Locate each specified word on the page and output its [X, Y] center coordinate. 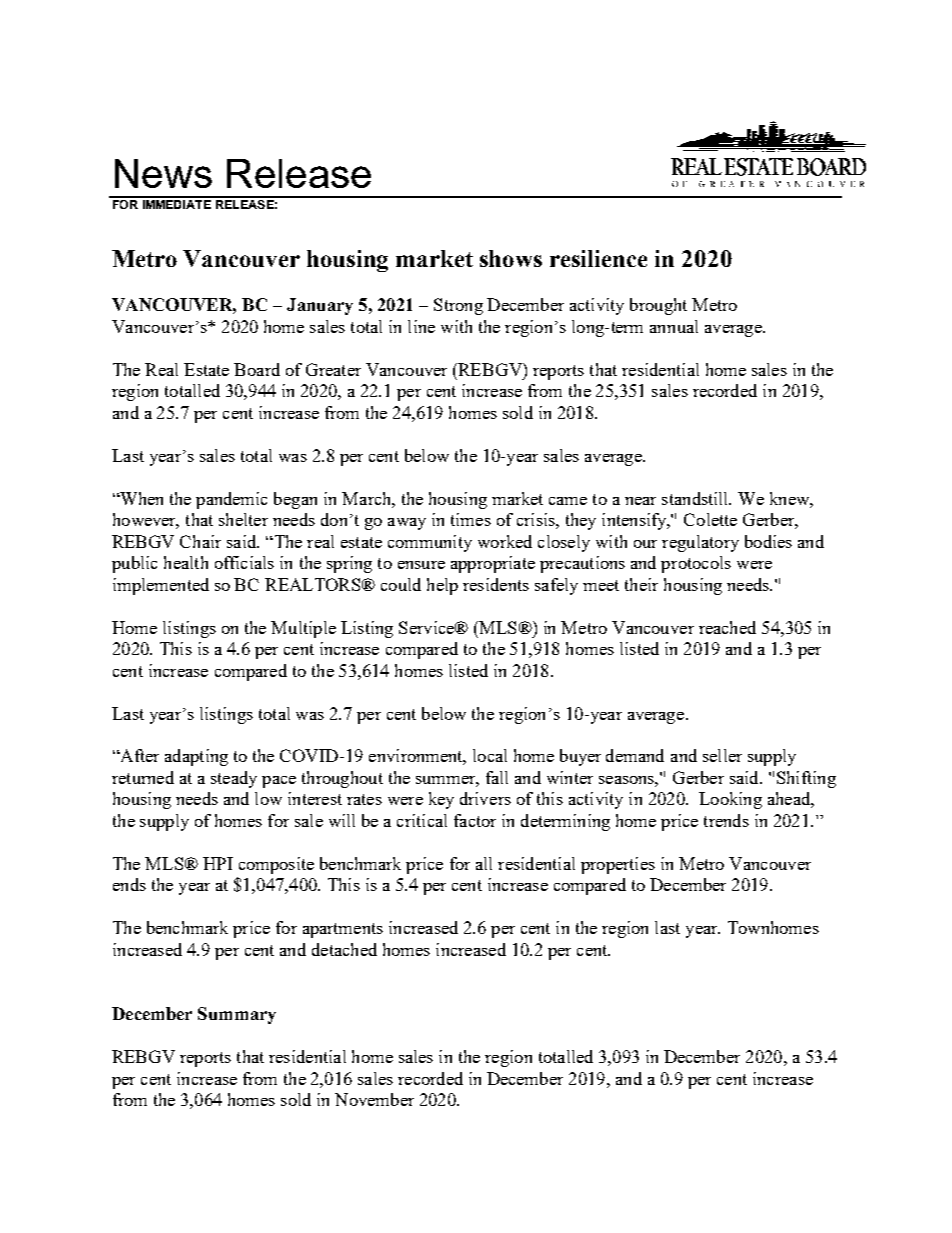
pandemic [231, 500]
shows [511, 258]
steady [234, 779]
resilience [598, 258]
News [163, 173]
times [471, 519]
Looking [730, 800]
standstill [696, 498]
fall [497, 777]
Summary [237, 1015]
